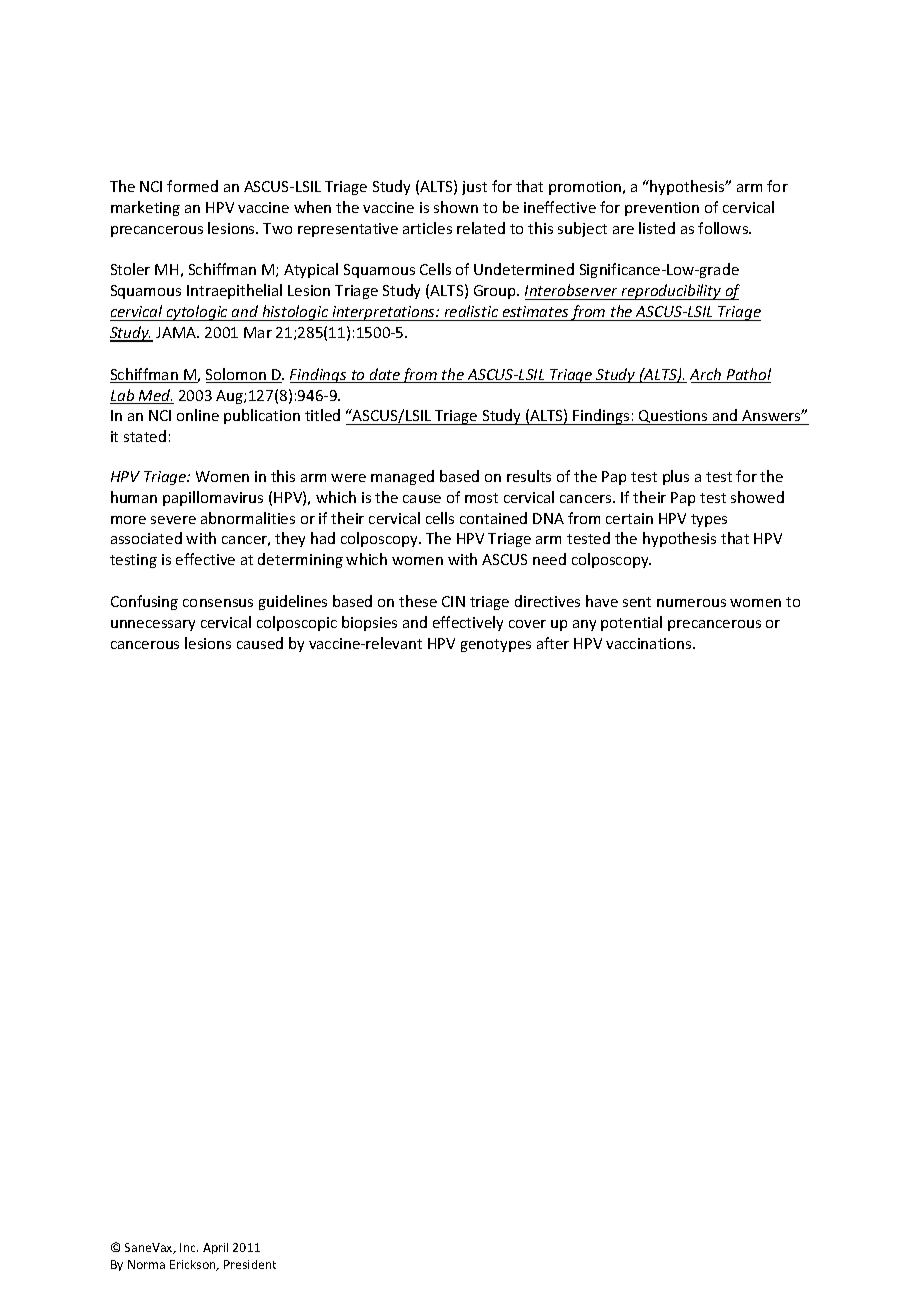 This screenshot has height=1308, width=924. Describe the element at coordinates (650, 643) in the screenshot. I see `vaccinations` at that location.
